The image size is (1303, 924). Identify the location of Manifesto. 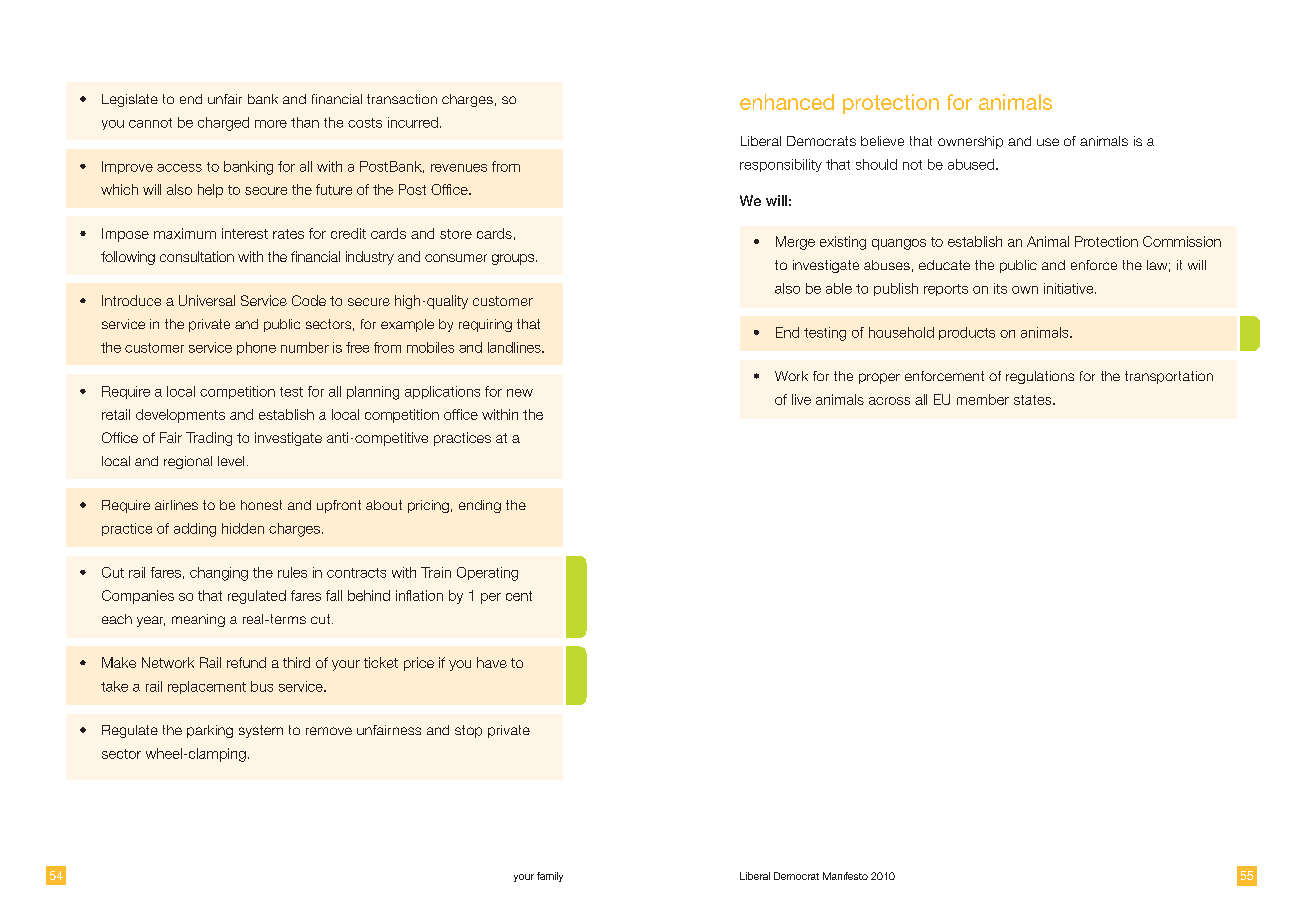
(845, 876).
